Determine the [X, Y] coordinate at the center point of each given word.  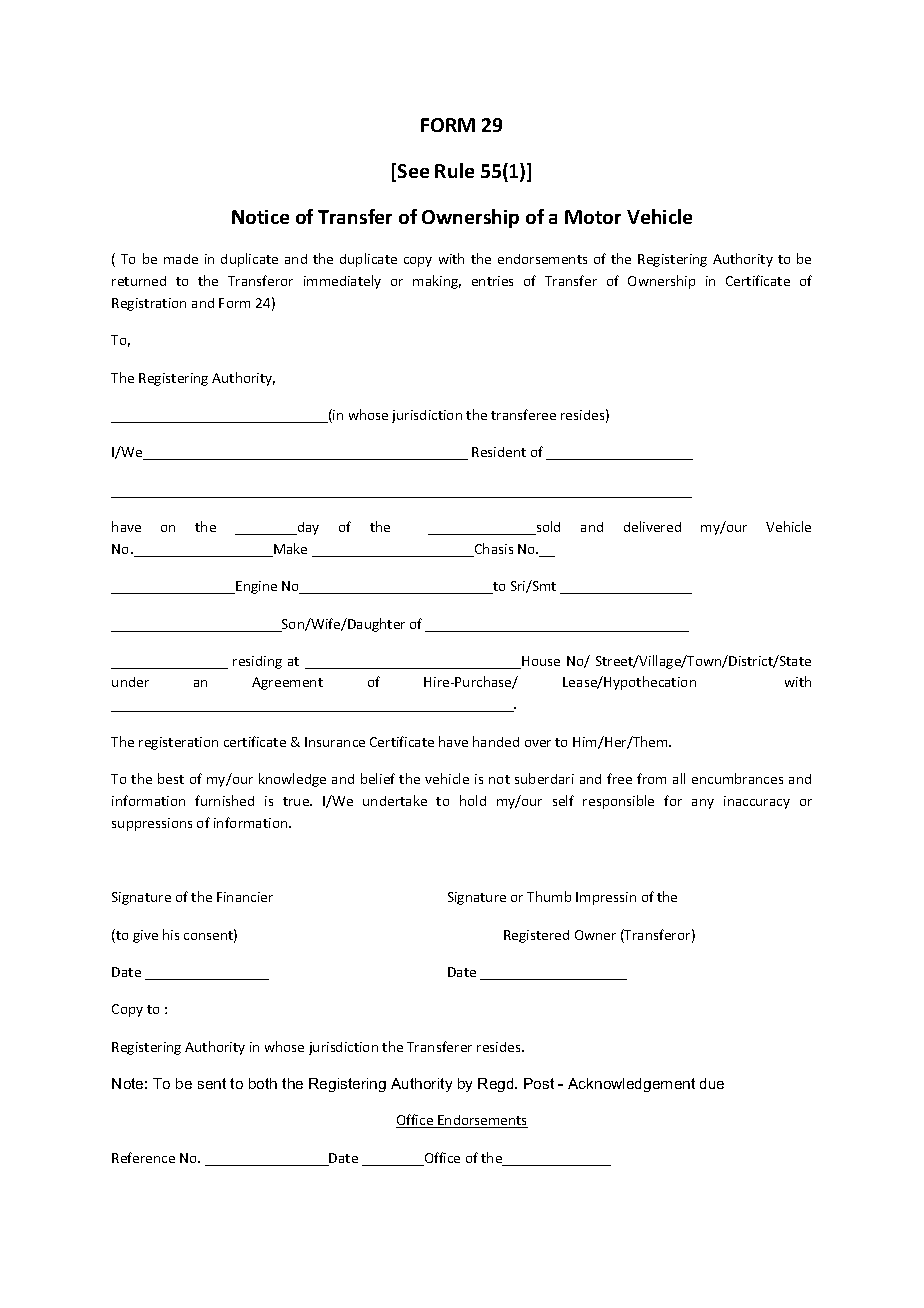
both [263, 1083]
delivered [652, 526]
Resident [499, 452]
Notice [260, 217]
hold [473, 800]
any [703, 804]
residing [257, 662]
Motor [593, 217]
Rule [454, 170]
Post [539, 1083]
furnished [224, 800]
